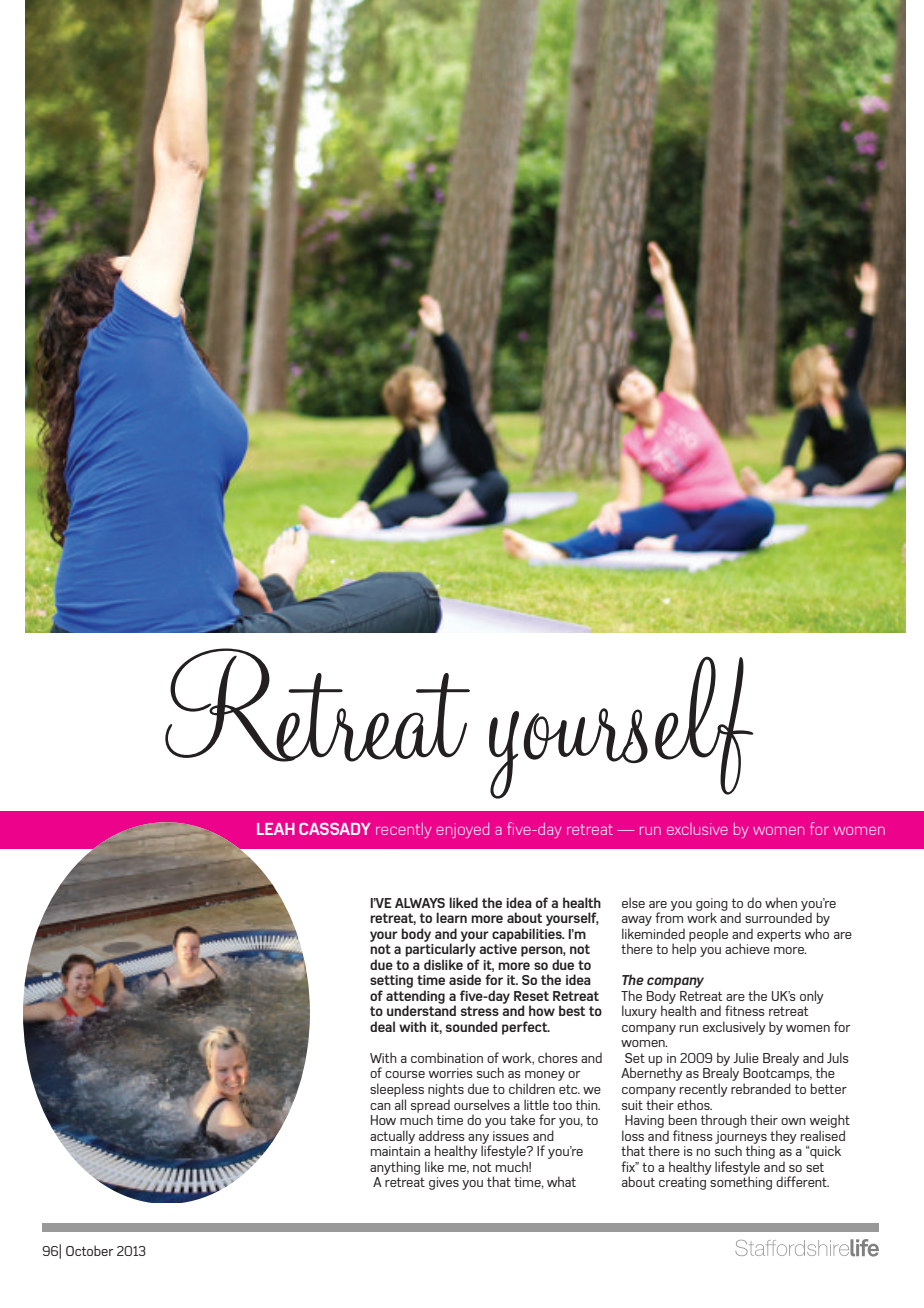 This screenshot has height=1308, width=924. Describe the element at coordinates (382, 1026) in the screenshot. I see `deal` at that location.
